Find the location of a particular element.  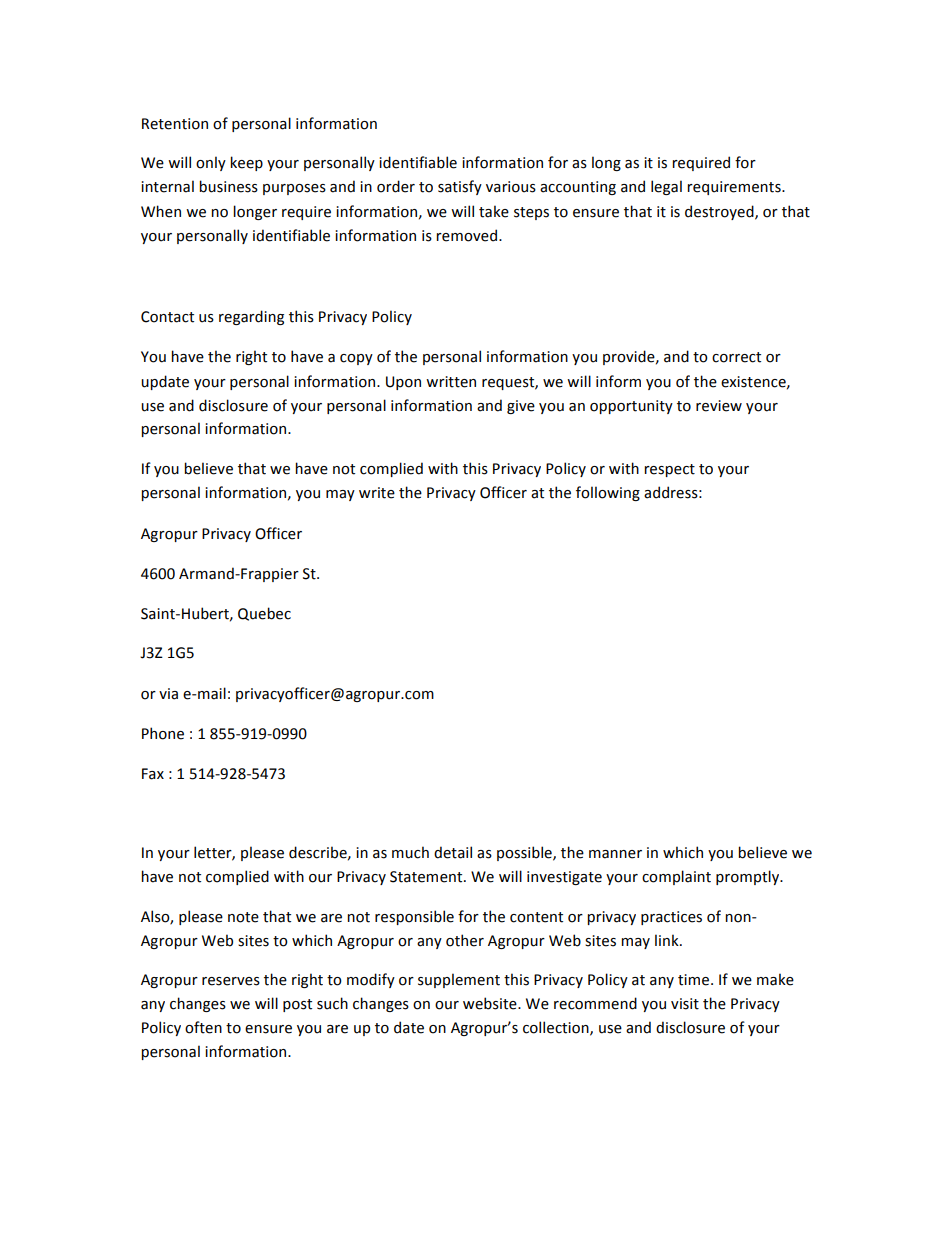

legal is located at coordinates (666, 187).
